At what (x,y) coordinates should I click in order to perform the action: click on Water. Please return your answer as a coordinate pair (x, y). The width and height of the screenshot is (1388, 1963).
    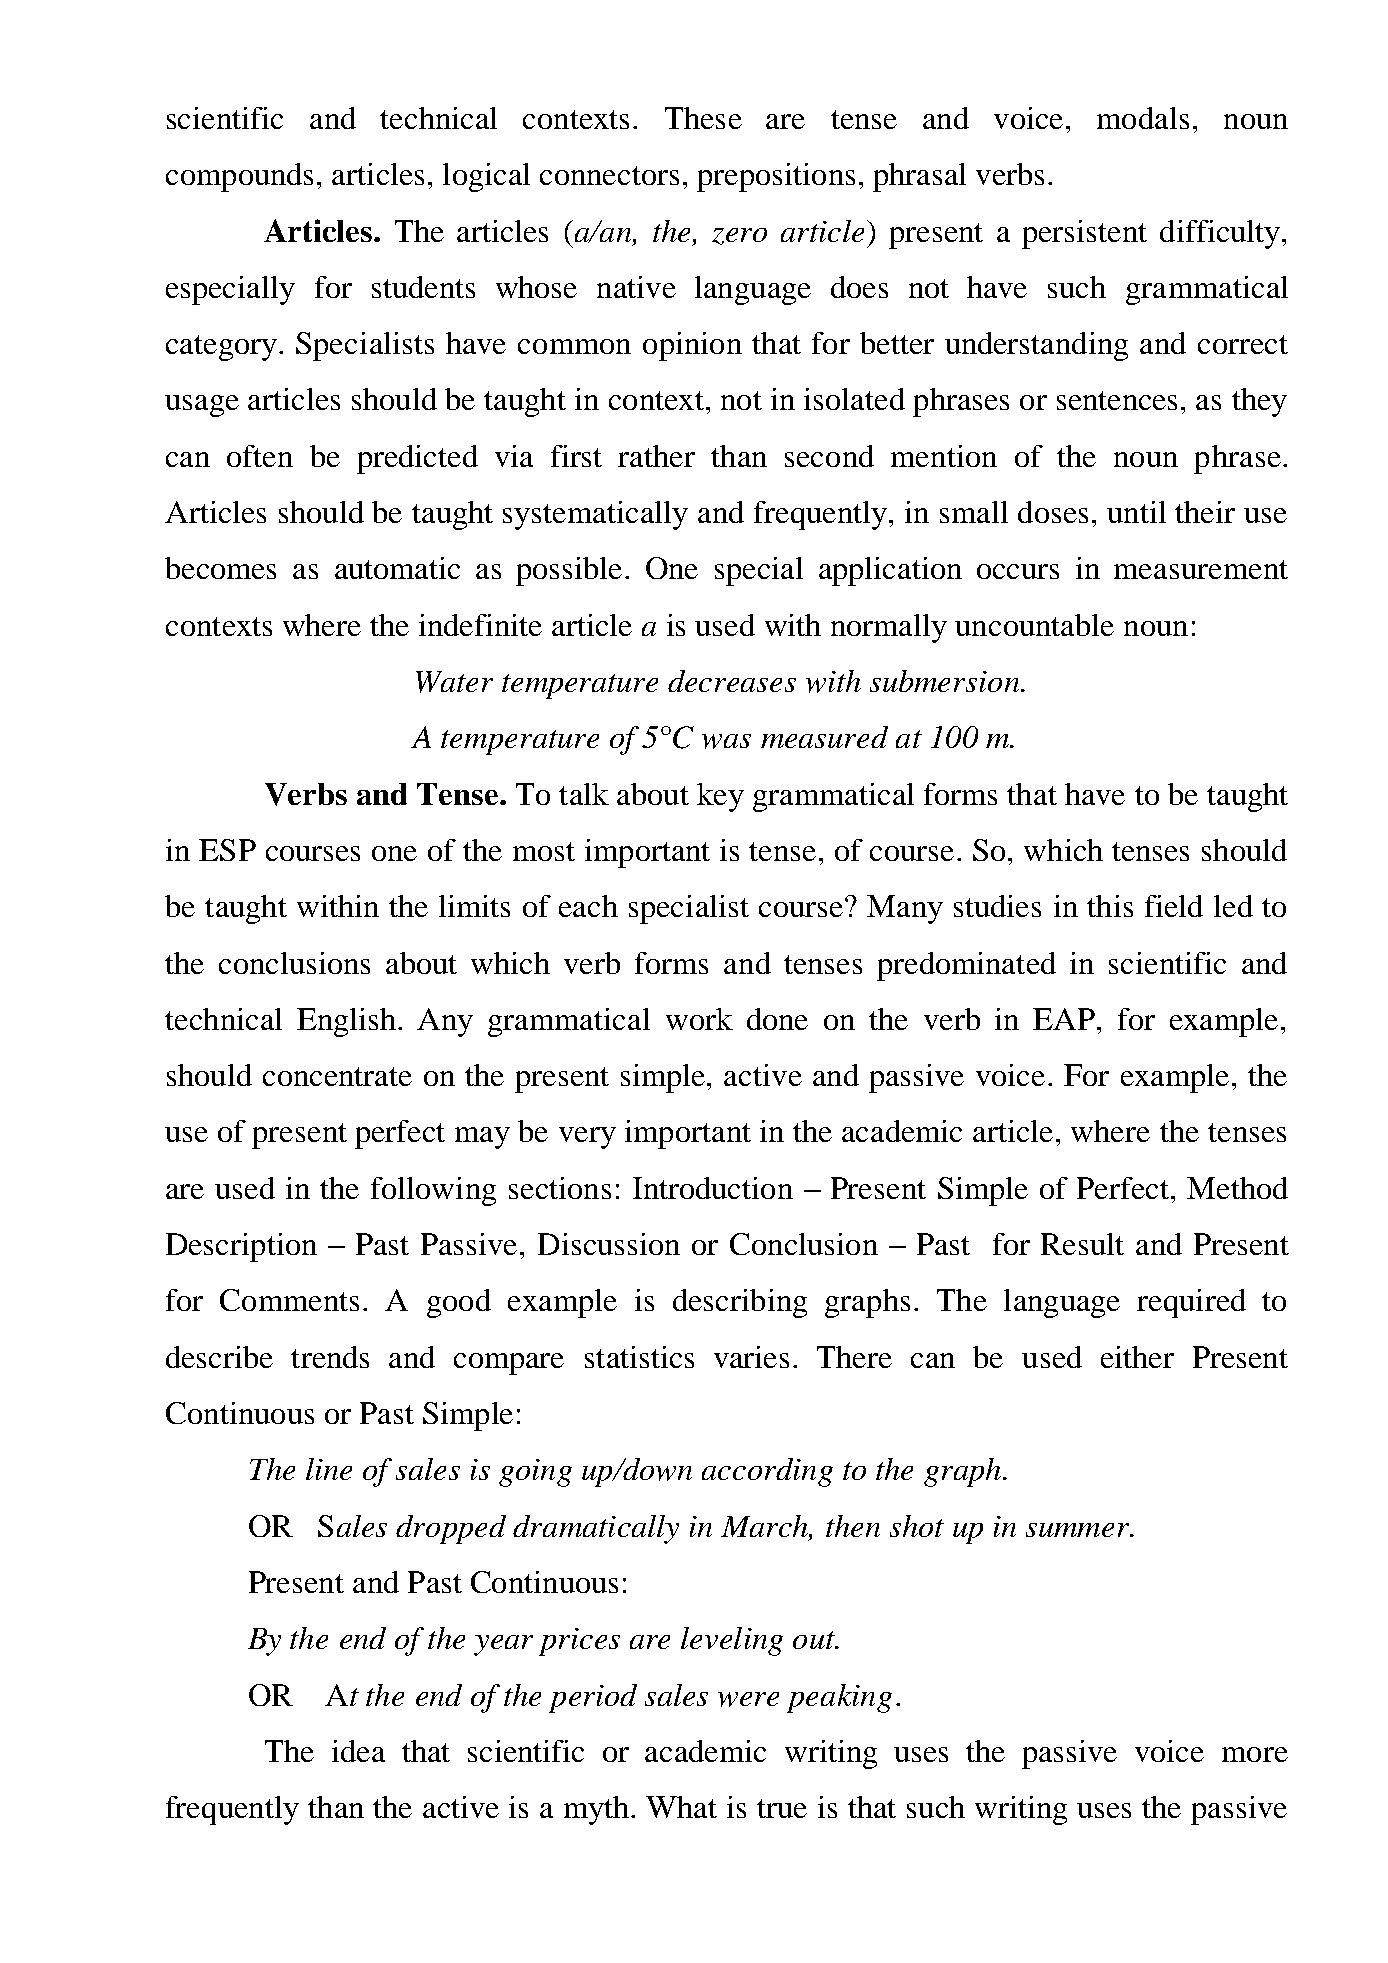
    Looking at the image, I should click on (454, 682).
